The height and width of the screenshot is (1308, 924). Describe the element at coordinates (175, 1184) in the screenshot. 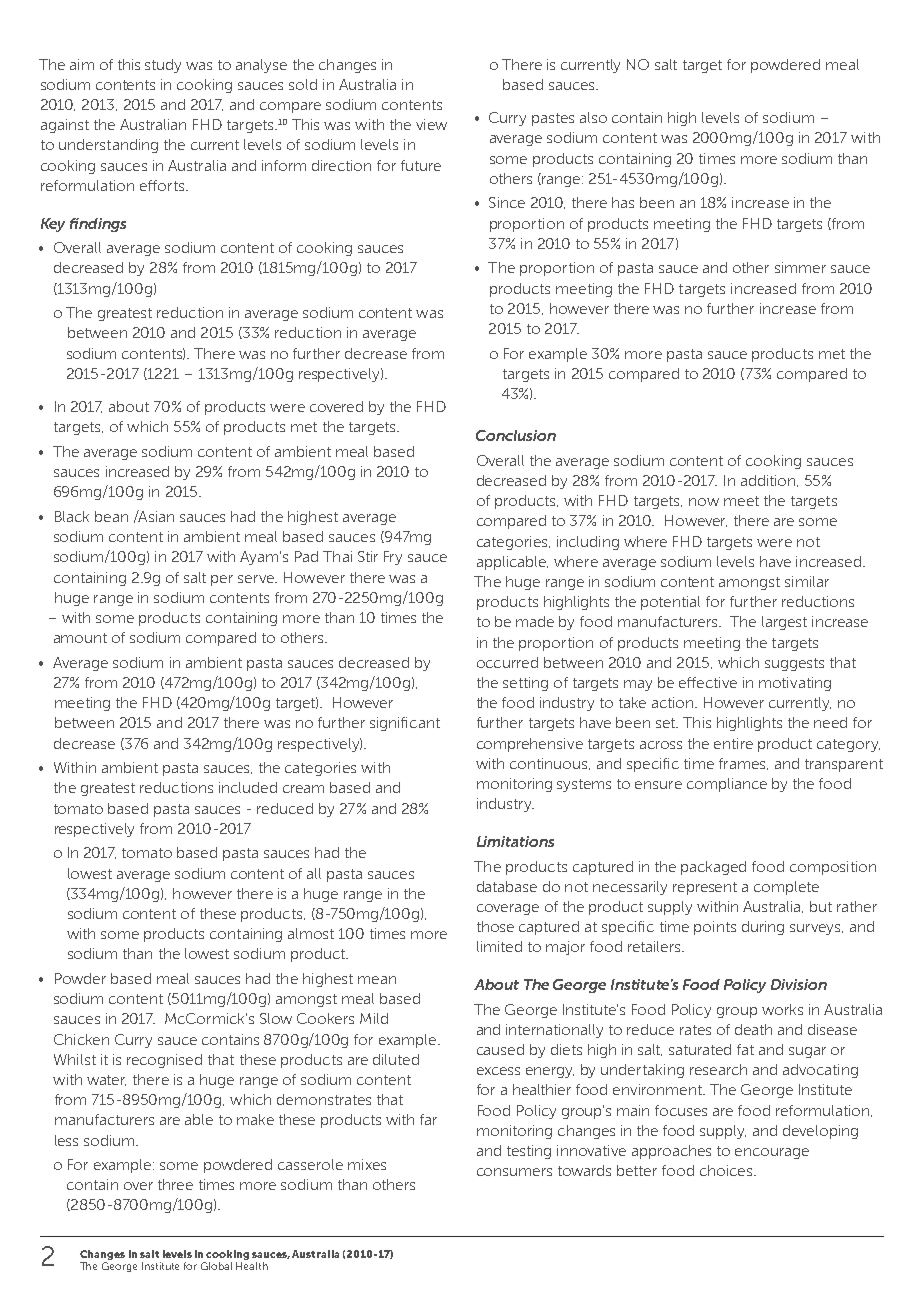

I see `three` at that location.
